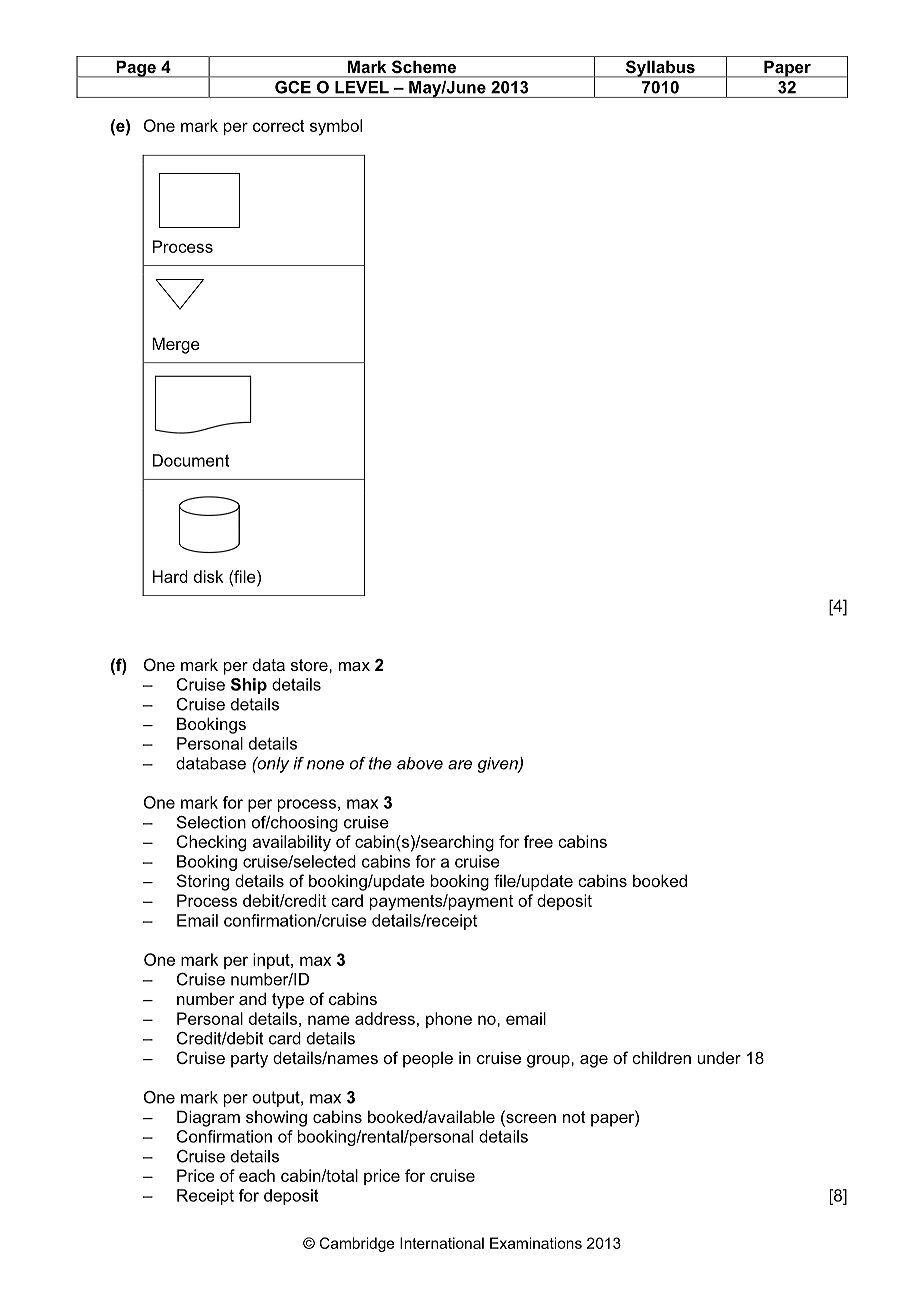 This document has width=924, height=1308. I want to click on Storing, so click(203, 882).
